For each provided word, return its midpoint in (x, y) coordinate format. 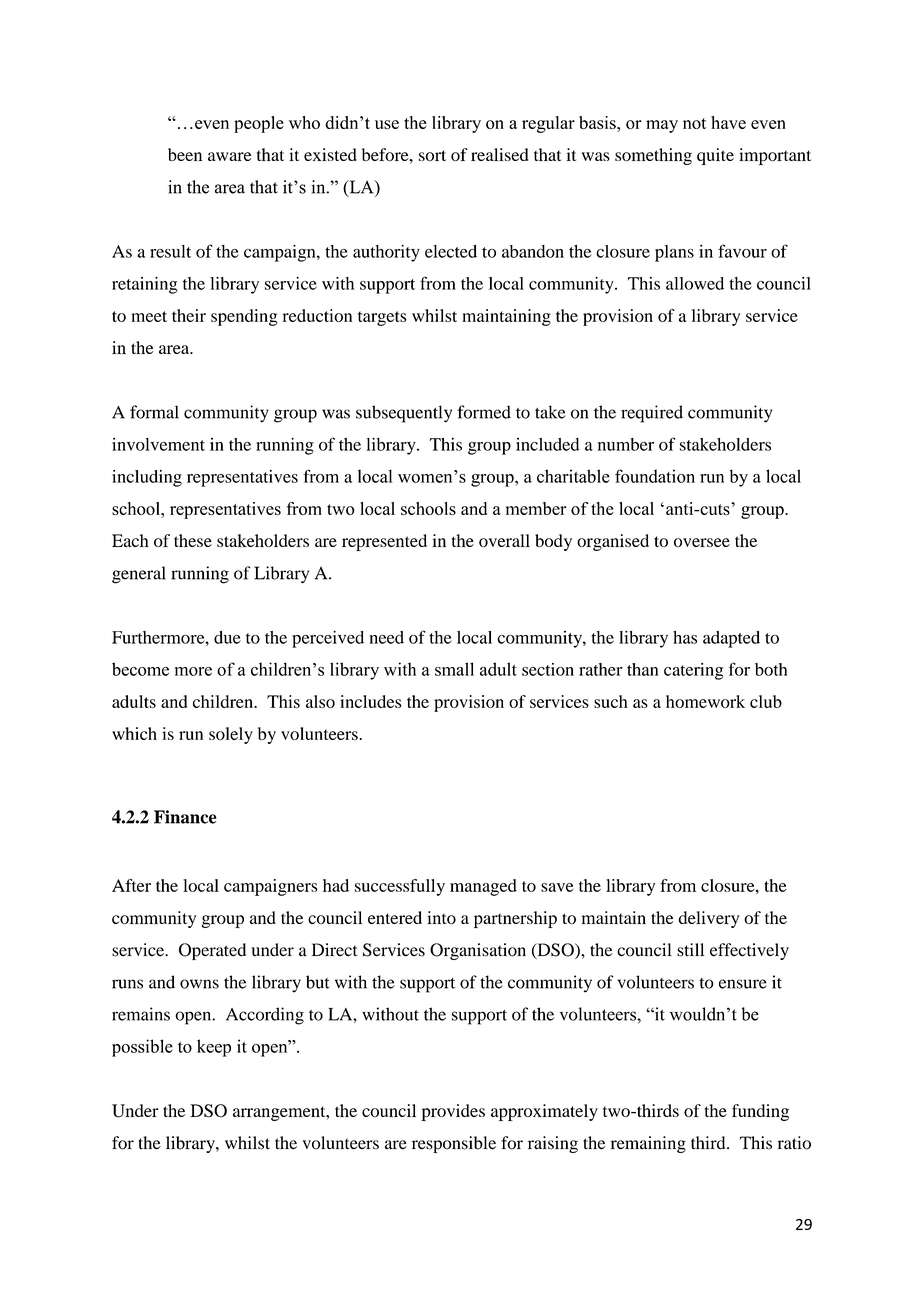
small (454, 669)
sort (432, 155)
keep (214, 1048)
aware (229, 156)
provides (453, 1112)
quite (715, 156)
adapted (731, 639)
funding (760, 1112)
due (227, 637)
